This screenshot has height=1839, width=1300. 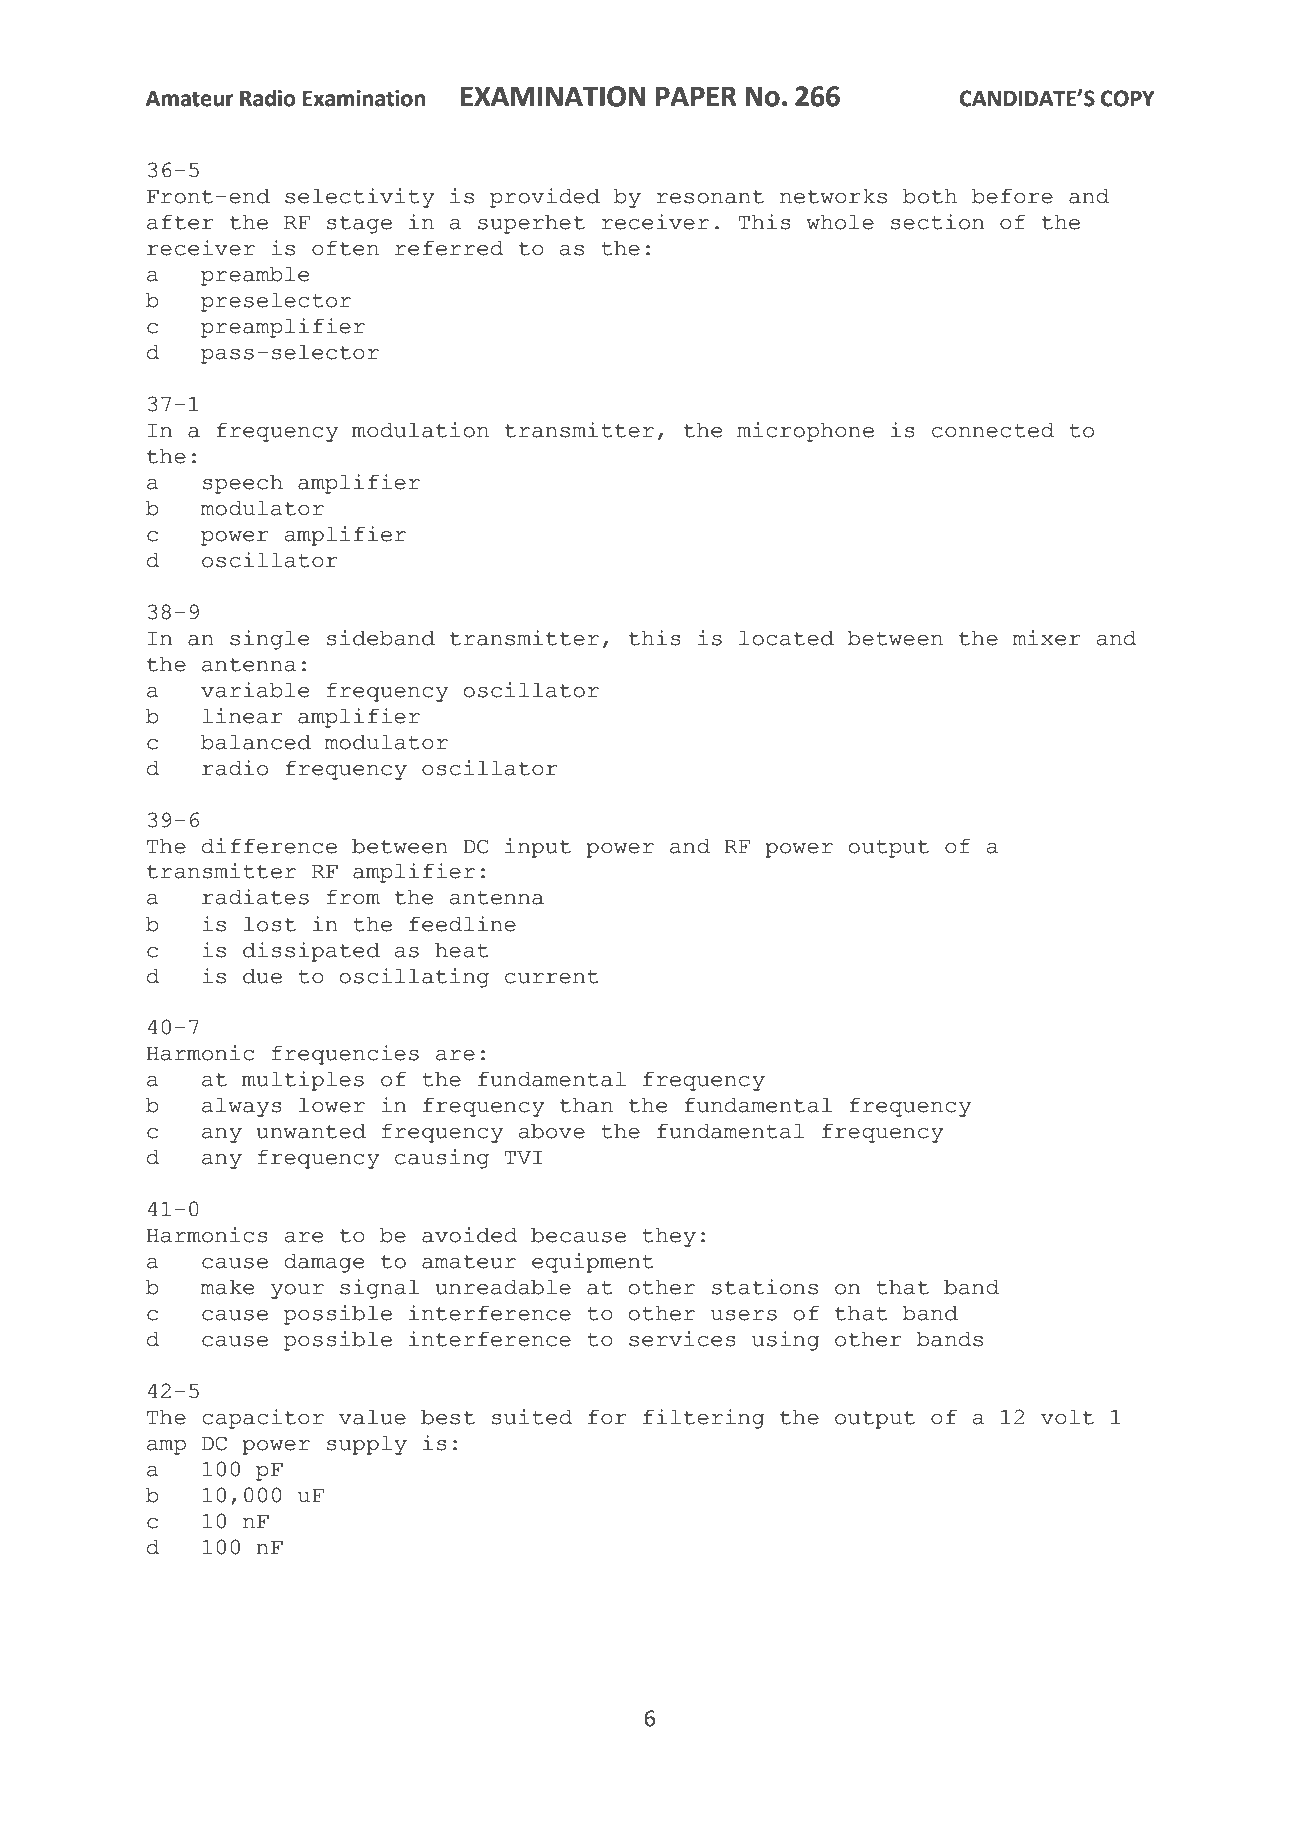 I want to click on located, so click(x=786, y=638).
